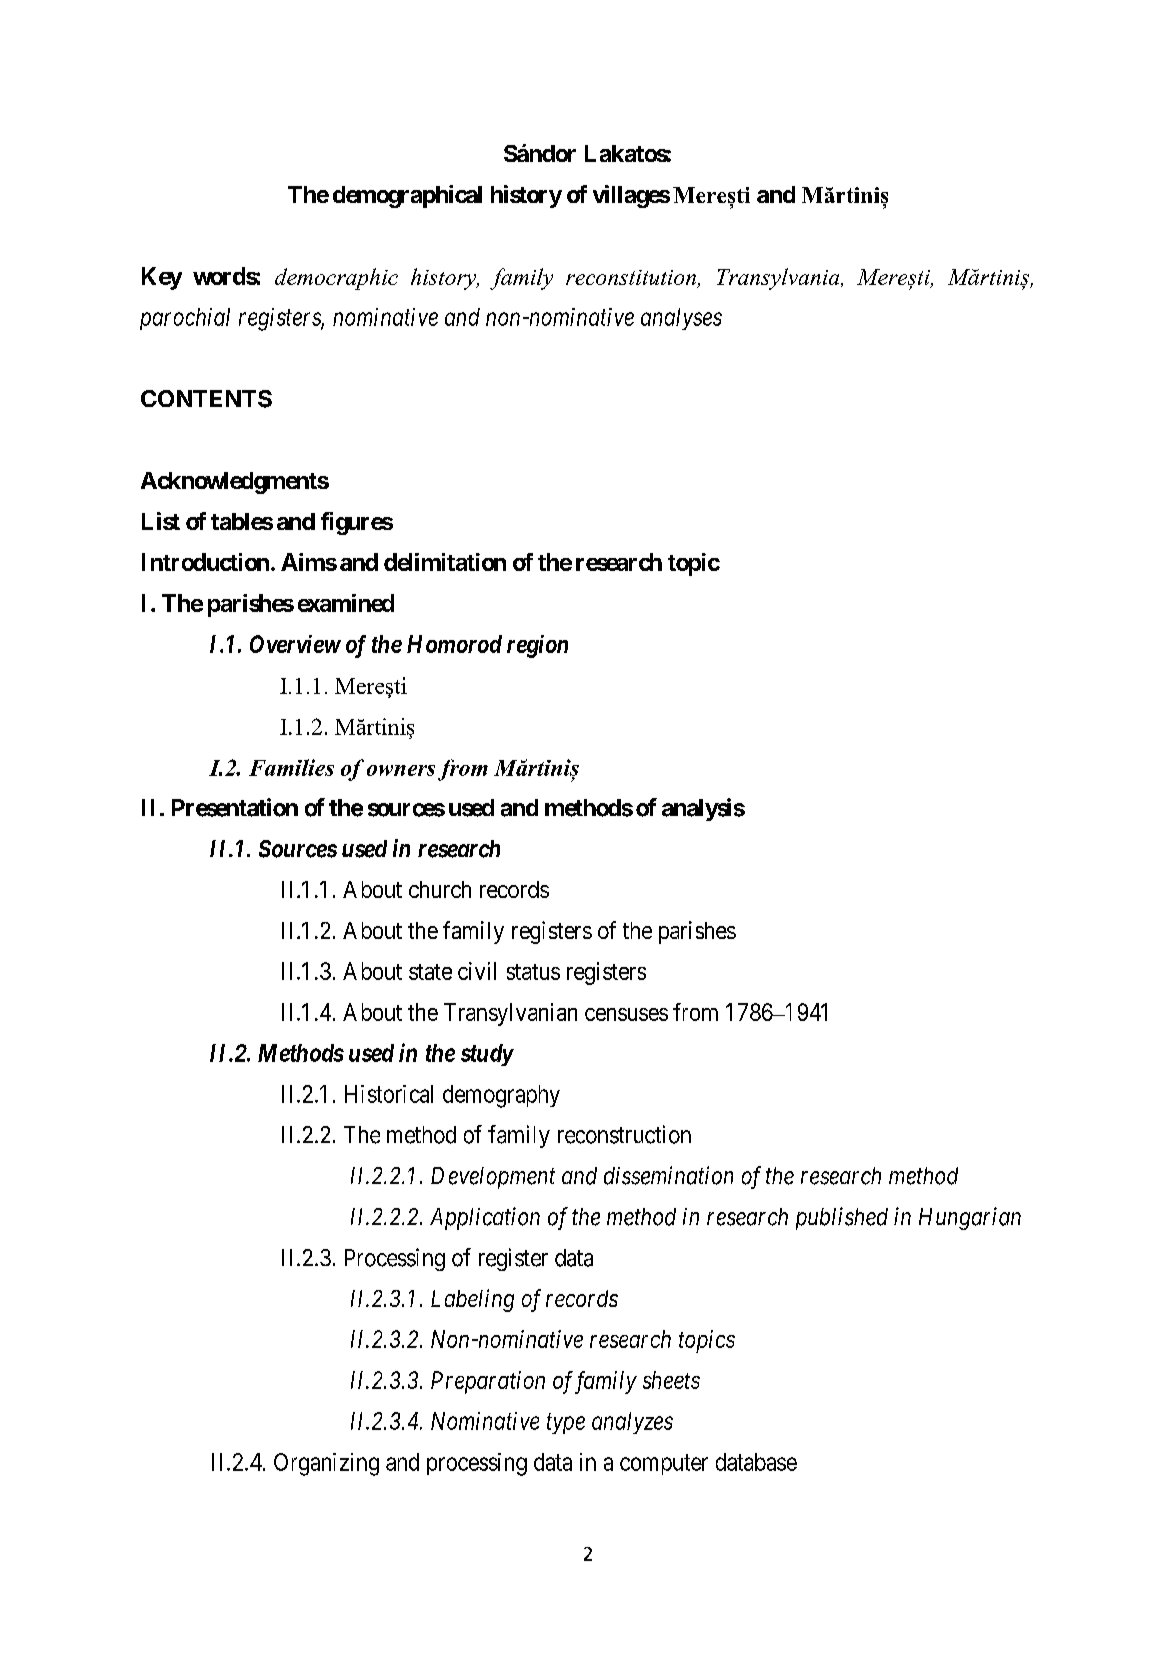  Describe the element at coordinates (626, 1014) in the screenshot. I see `censuses` at that location.
